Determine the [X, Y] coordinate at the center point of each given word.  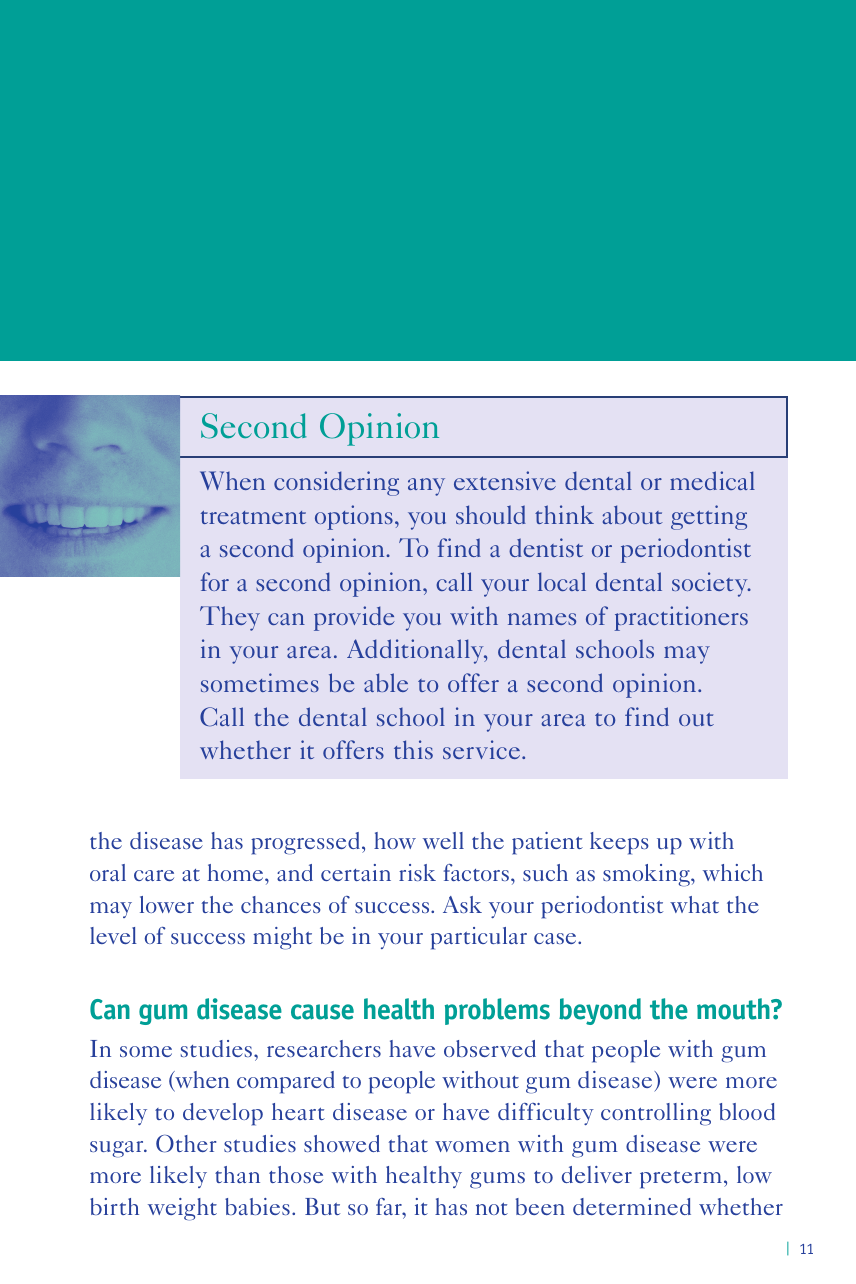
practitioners [681, 618]
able [386, 682]
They [230, 618]
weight [182, 1209]
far [390, 1206]
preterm [681, 1180]
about [633, 514]
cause [322, 1012]
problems [497, 1011]
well [443, 840]
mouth [734, 1009]
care [154, 875]
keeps [619, 843]
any [426, 487]
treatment [253, 517]
